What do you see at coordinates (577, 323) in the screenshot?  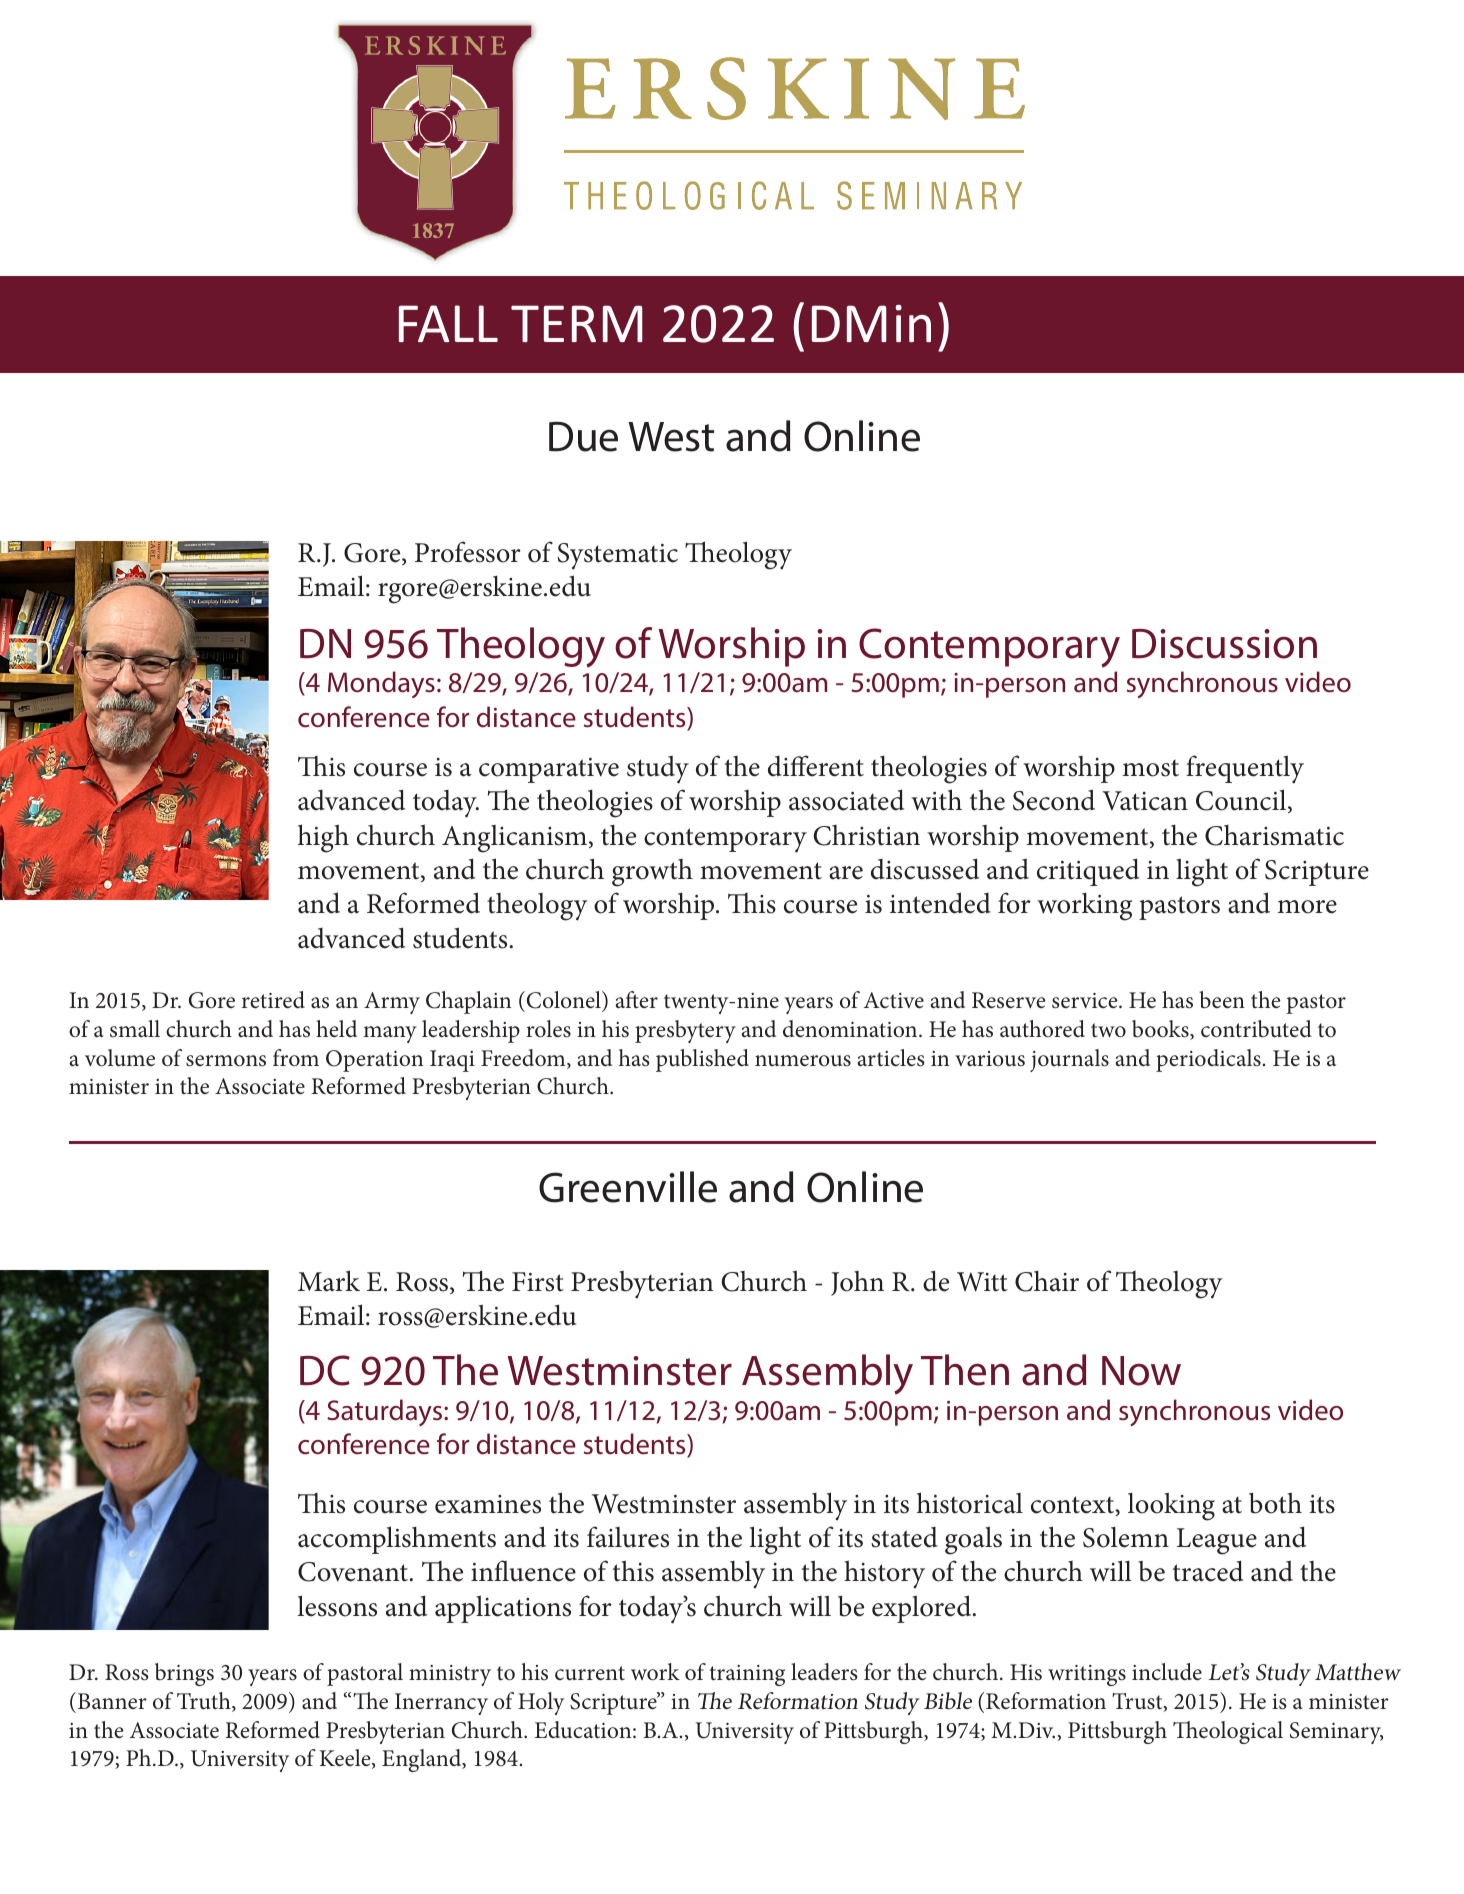 I see `TERM` at bounding box center [577, 323].
